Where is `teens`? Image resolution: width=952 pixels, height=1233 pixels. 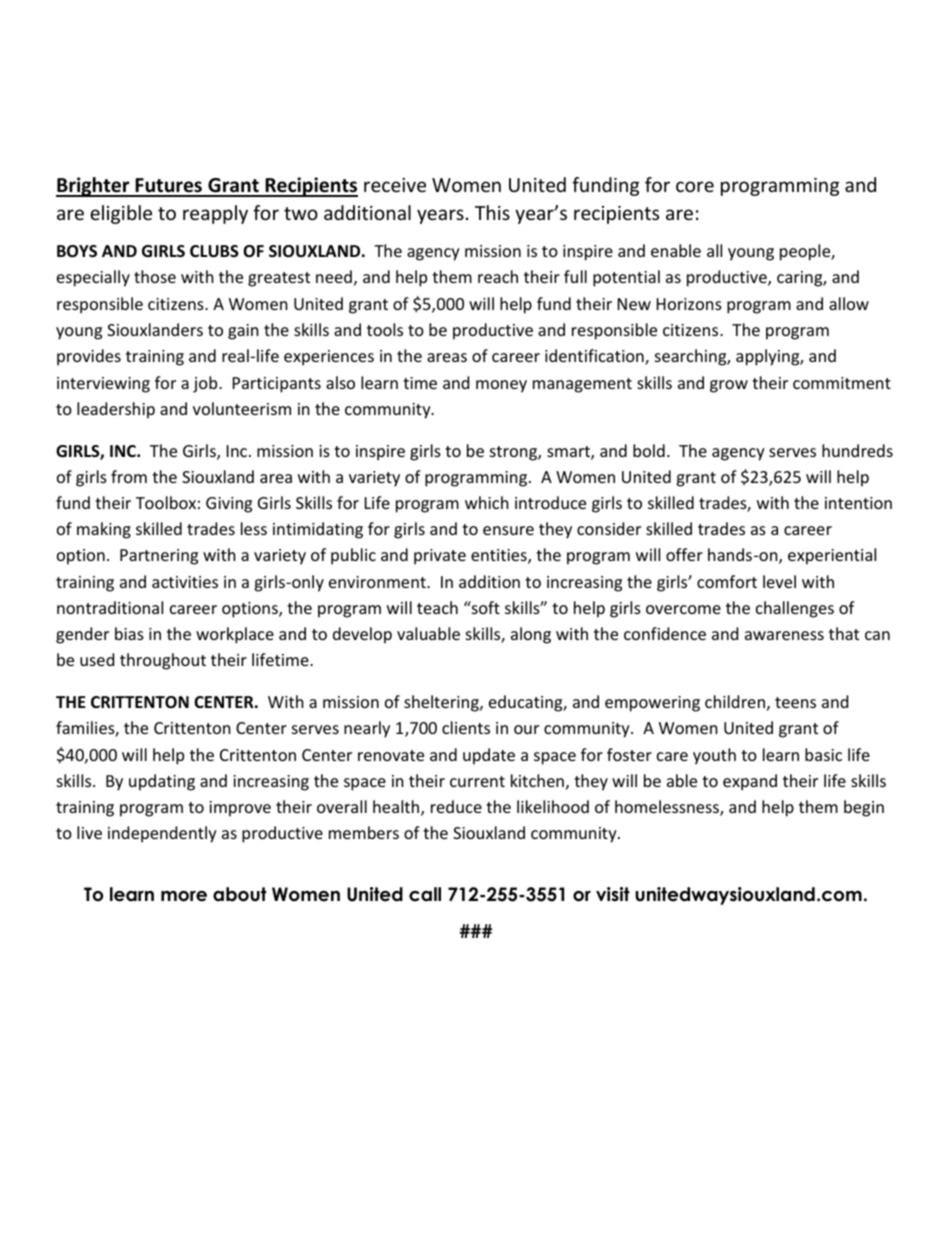
teens is located at coordinates (795, 702).
